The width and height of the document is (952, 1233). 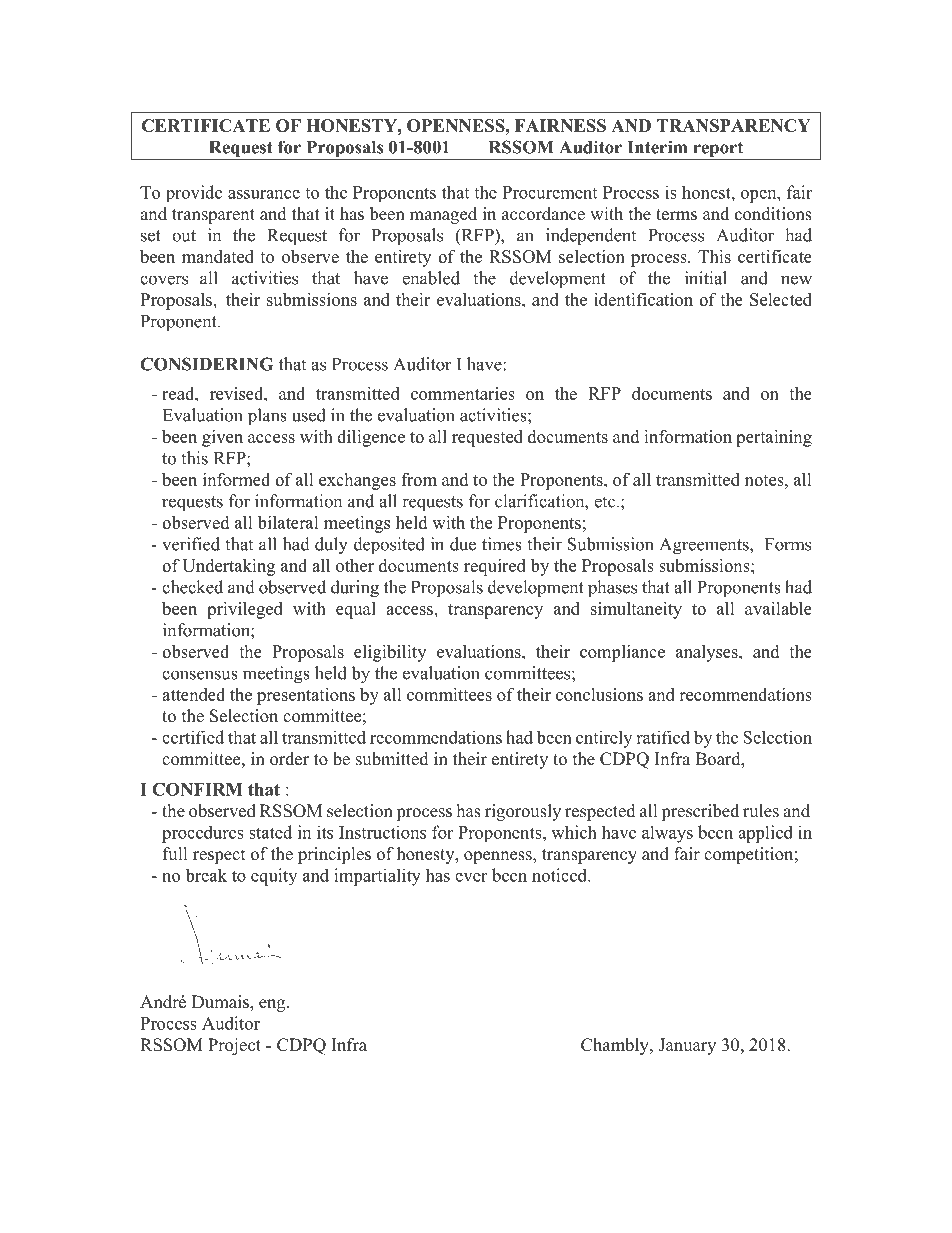 I want to click on Project, so click(x=234, y=1046).
